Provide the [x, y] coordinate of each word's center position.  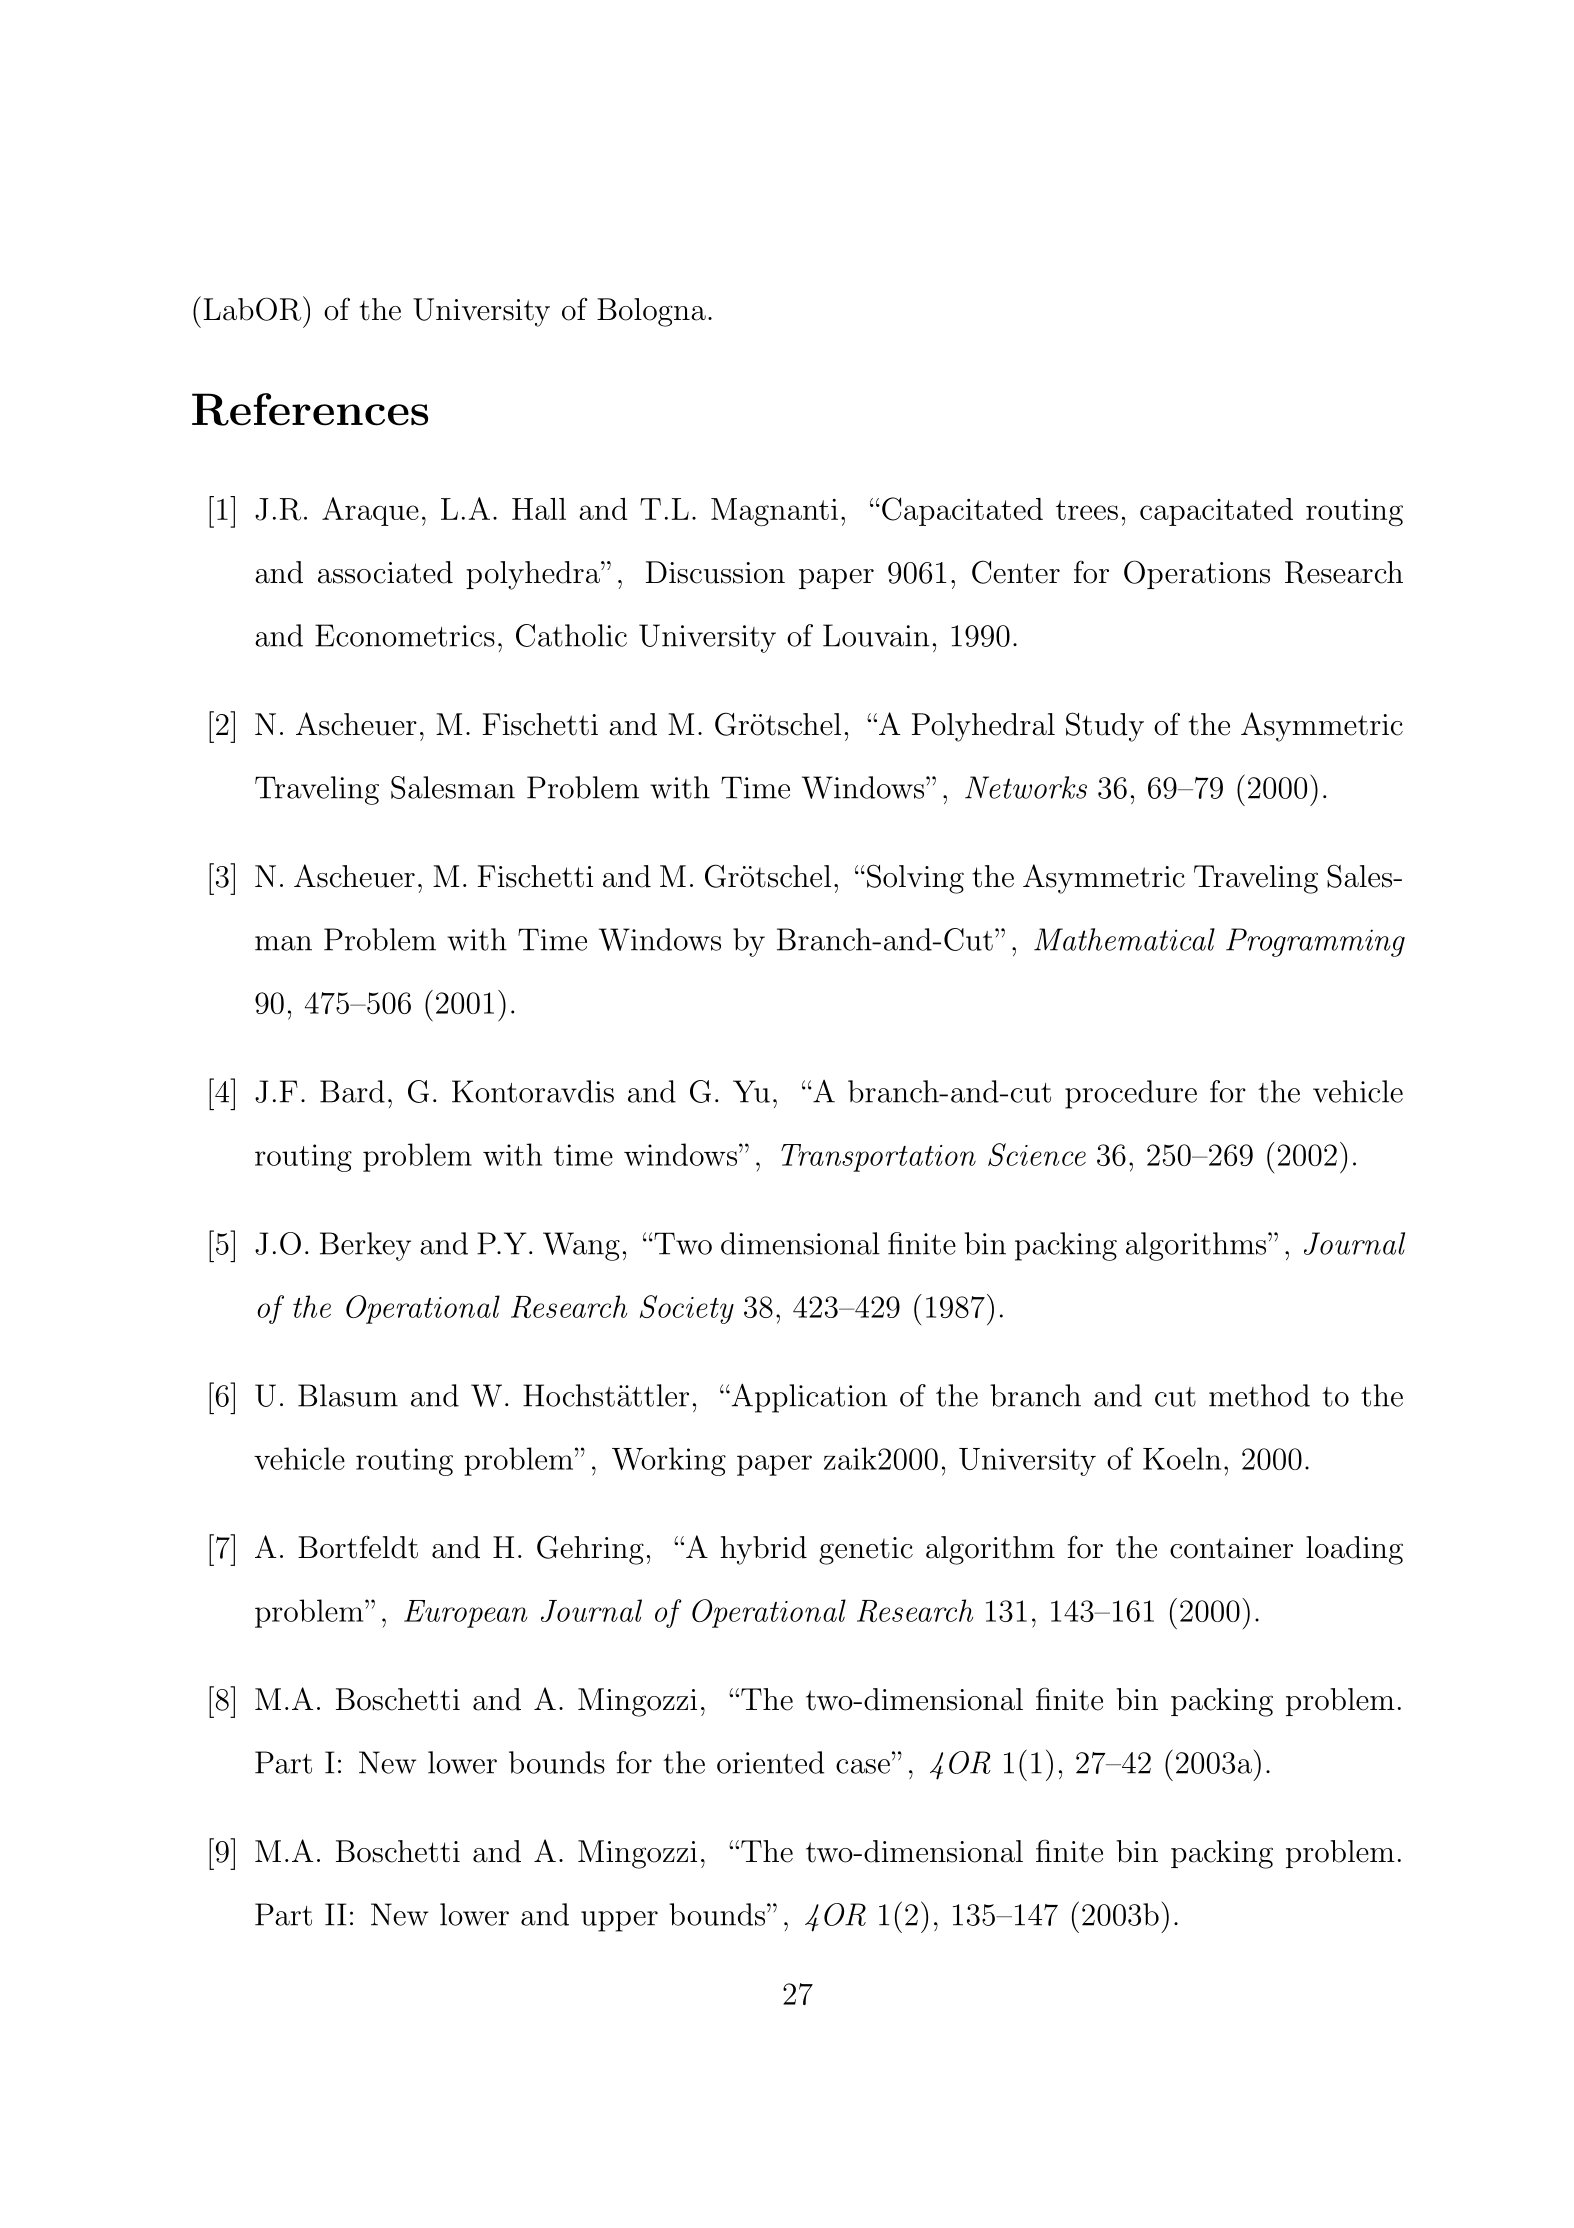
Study [1105, 727]
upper [619, 1921]
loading [1354, 1550]
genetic [866, 1551]
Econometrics [405, 635]
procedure [1131, 1094]
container [1231, 1548]
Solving [915, 879]
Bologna [651, 312]
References [310, 409]
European [466, 1614]
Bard [352, 1091]
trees [1087, 510]
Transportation [878, 1158]
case [863, 1766]
